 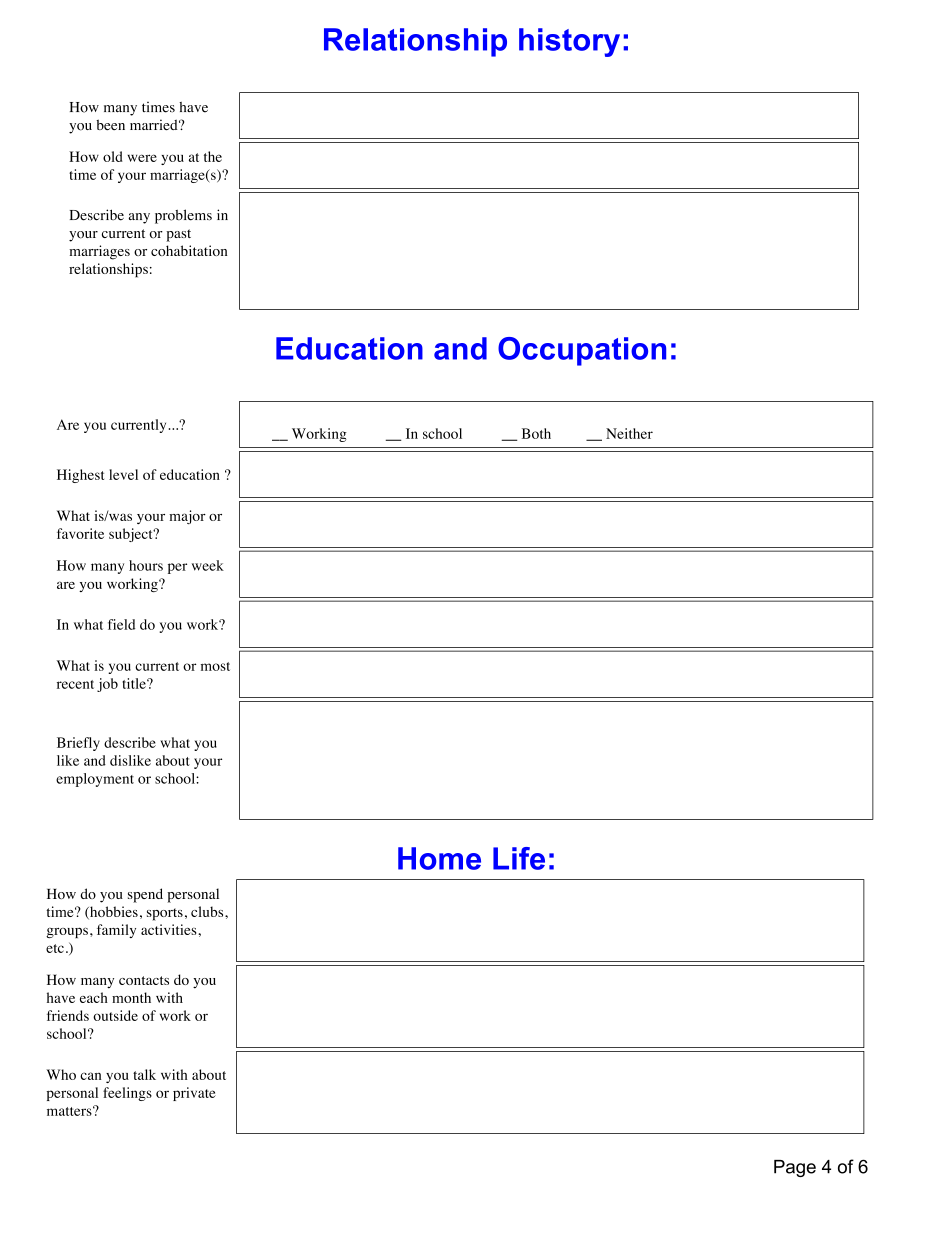 I want to click on Occupation, so click(x=582, y=351).
